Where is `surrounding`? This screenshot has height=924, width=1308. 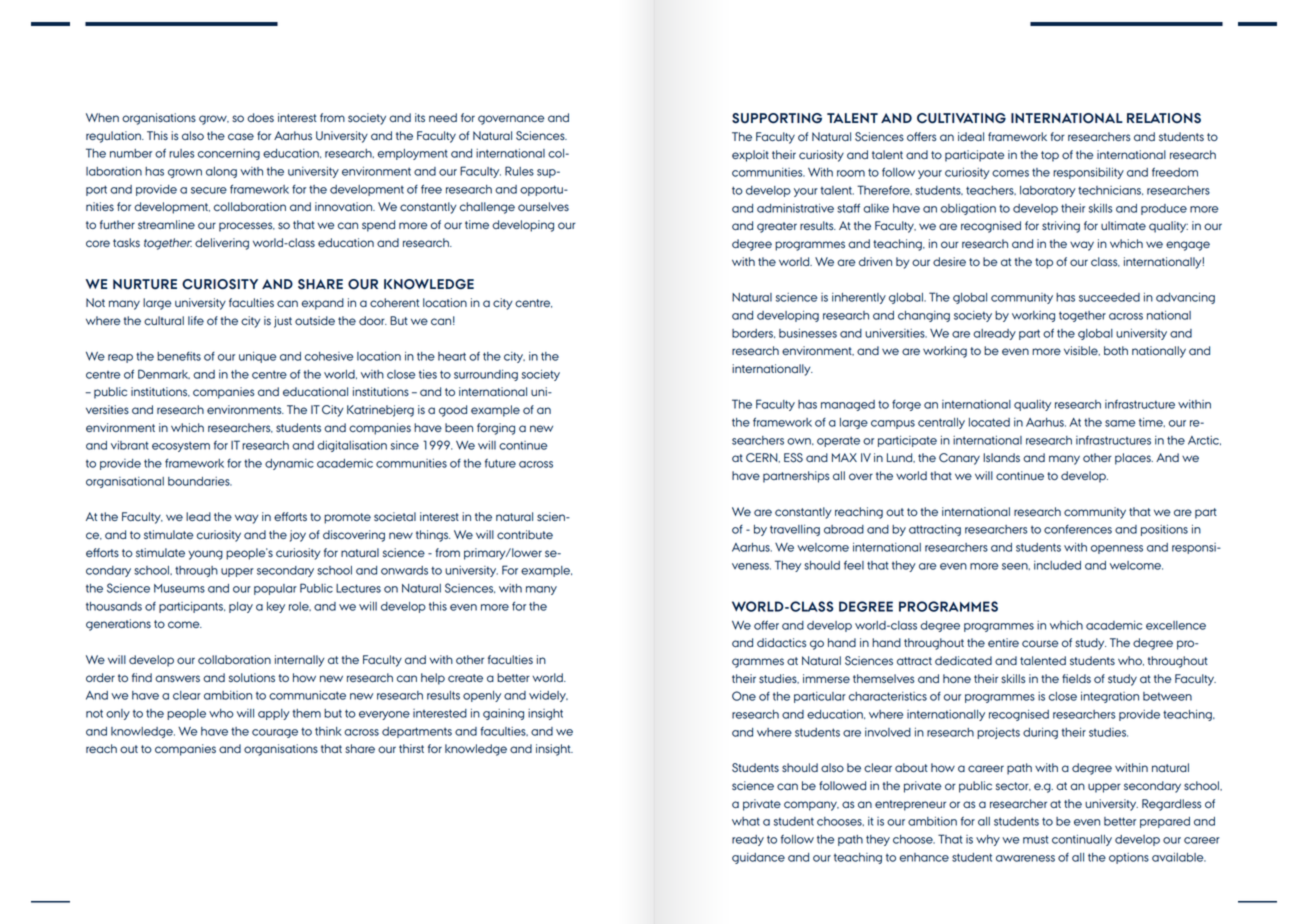
surrounding is located at coordinates (486, 375).
